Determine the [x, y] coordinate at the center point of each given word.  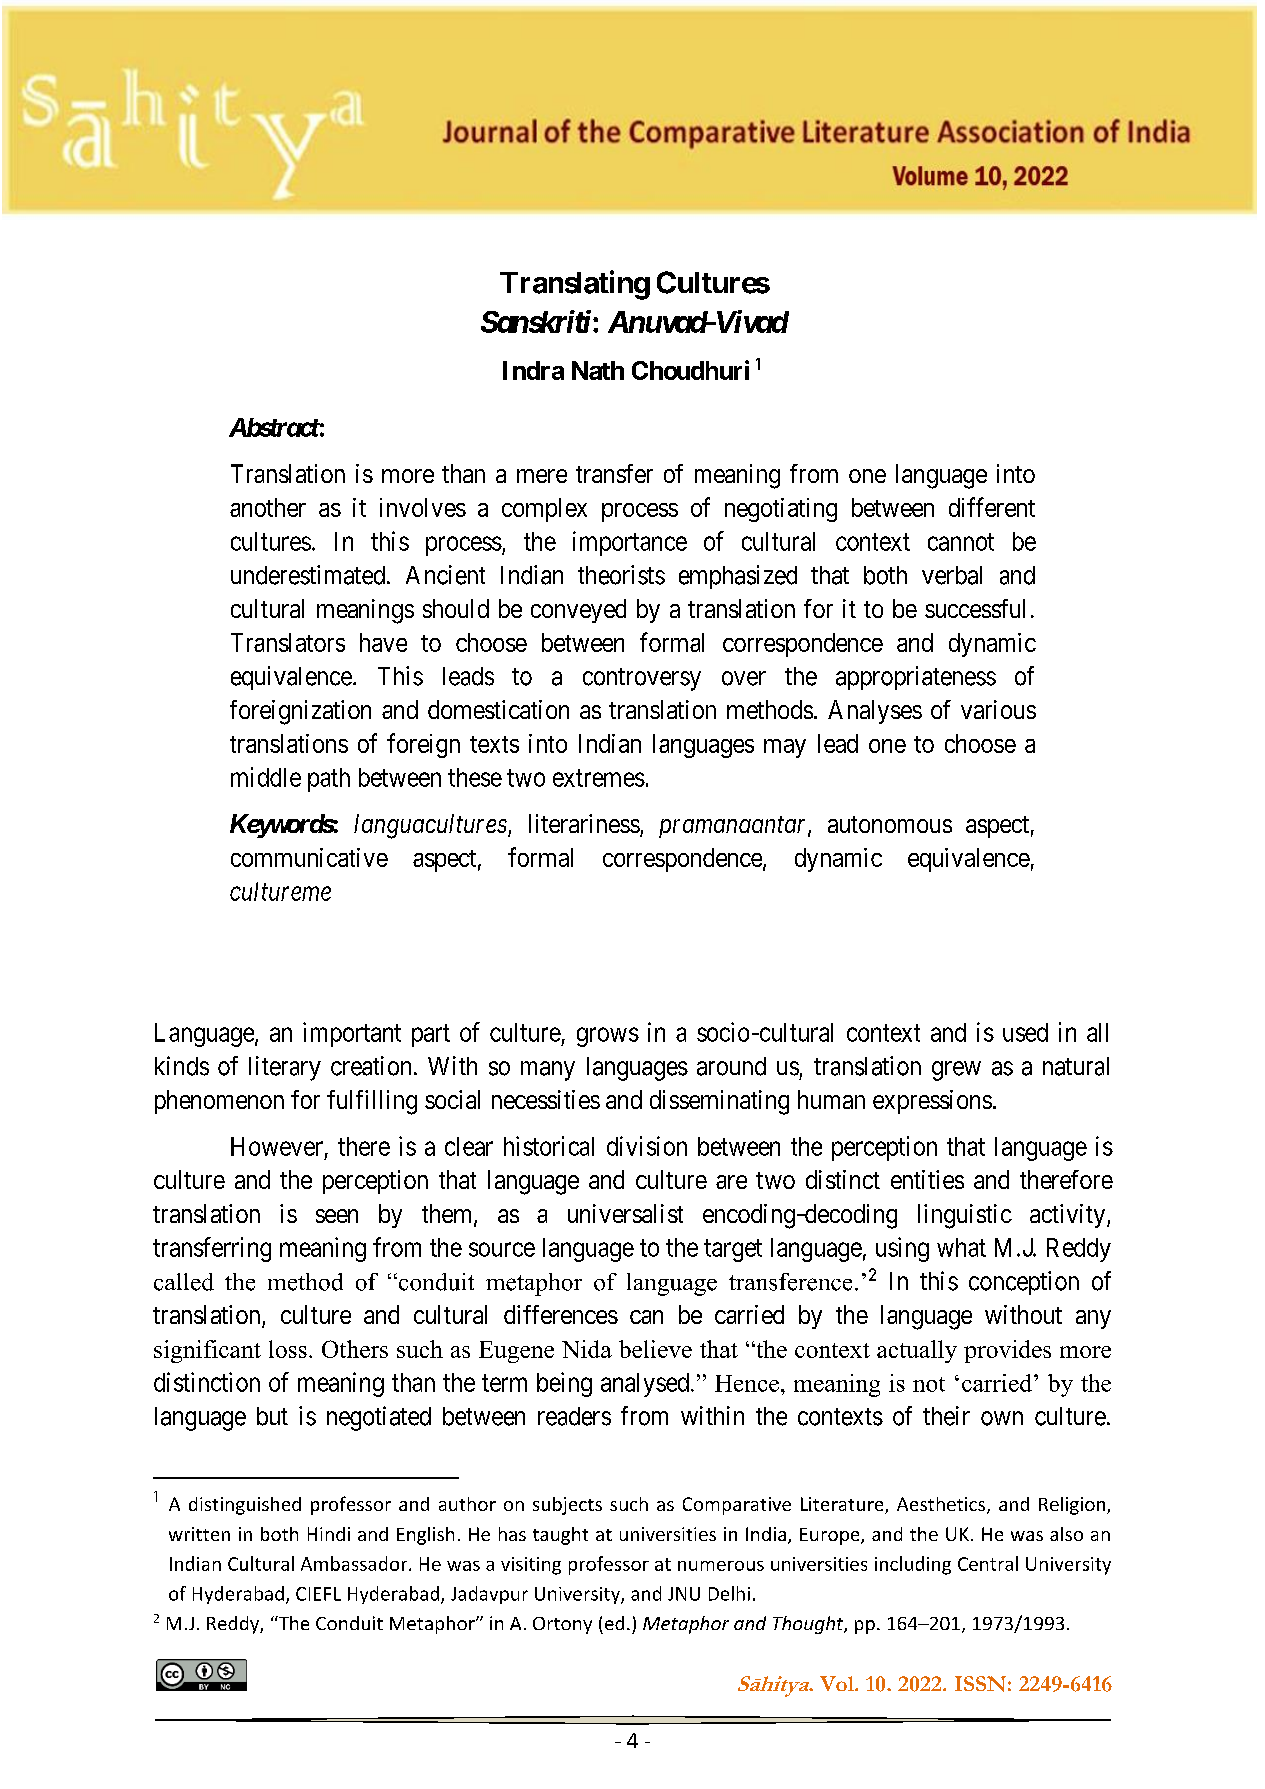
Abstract [274, 427]
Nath [598, 370]
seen [337, 1216]
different [992, 507]
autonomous [890, 824]
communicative [309, 857]
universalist [625, 1213]
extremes [599, 778]
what [961, 1247]
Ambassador [355, 1563]
